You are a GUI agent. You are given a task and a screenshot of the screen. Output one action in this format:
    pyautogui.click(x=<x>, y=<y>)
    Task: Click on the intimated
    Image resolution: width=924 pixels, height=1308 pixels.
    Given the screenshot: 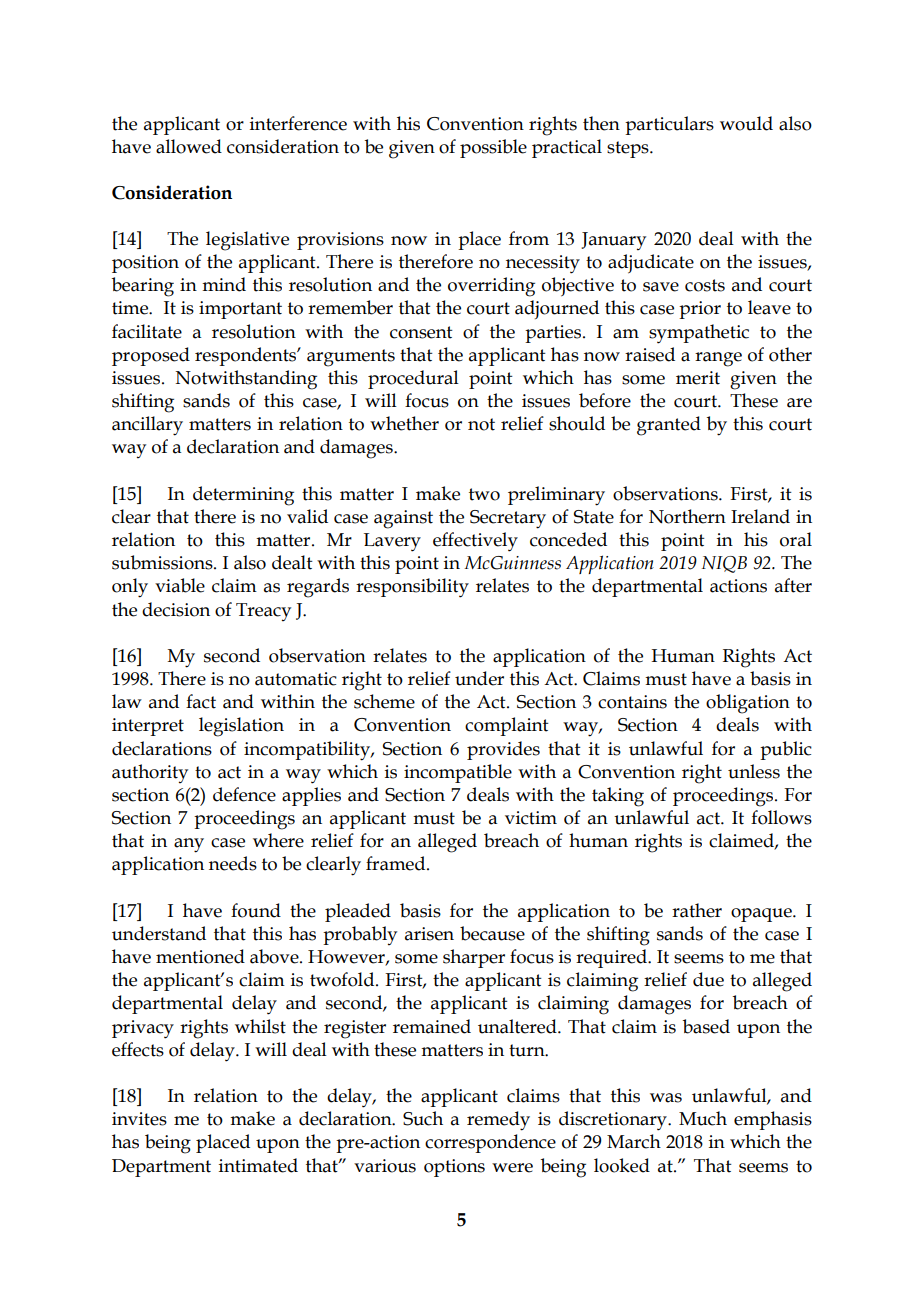 What is the action you would take?
    pyautogui.click(x=258, y=1165)
